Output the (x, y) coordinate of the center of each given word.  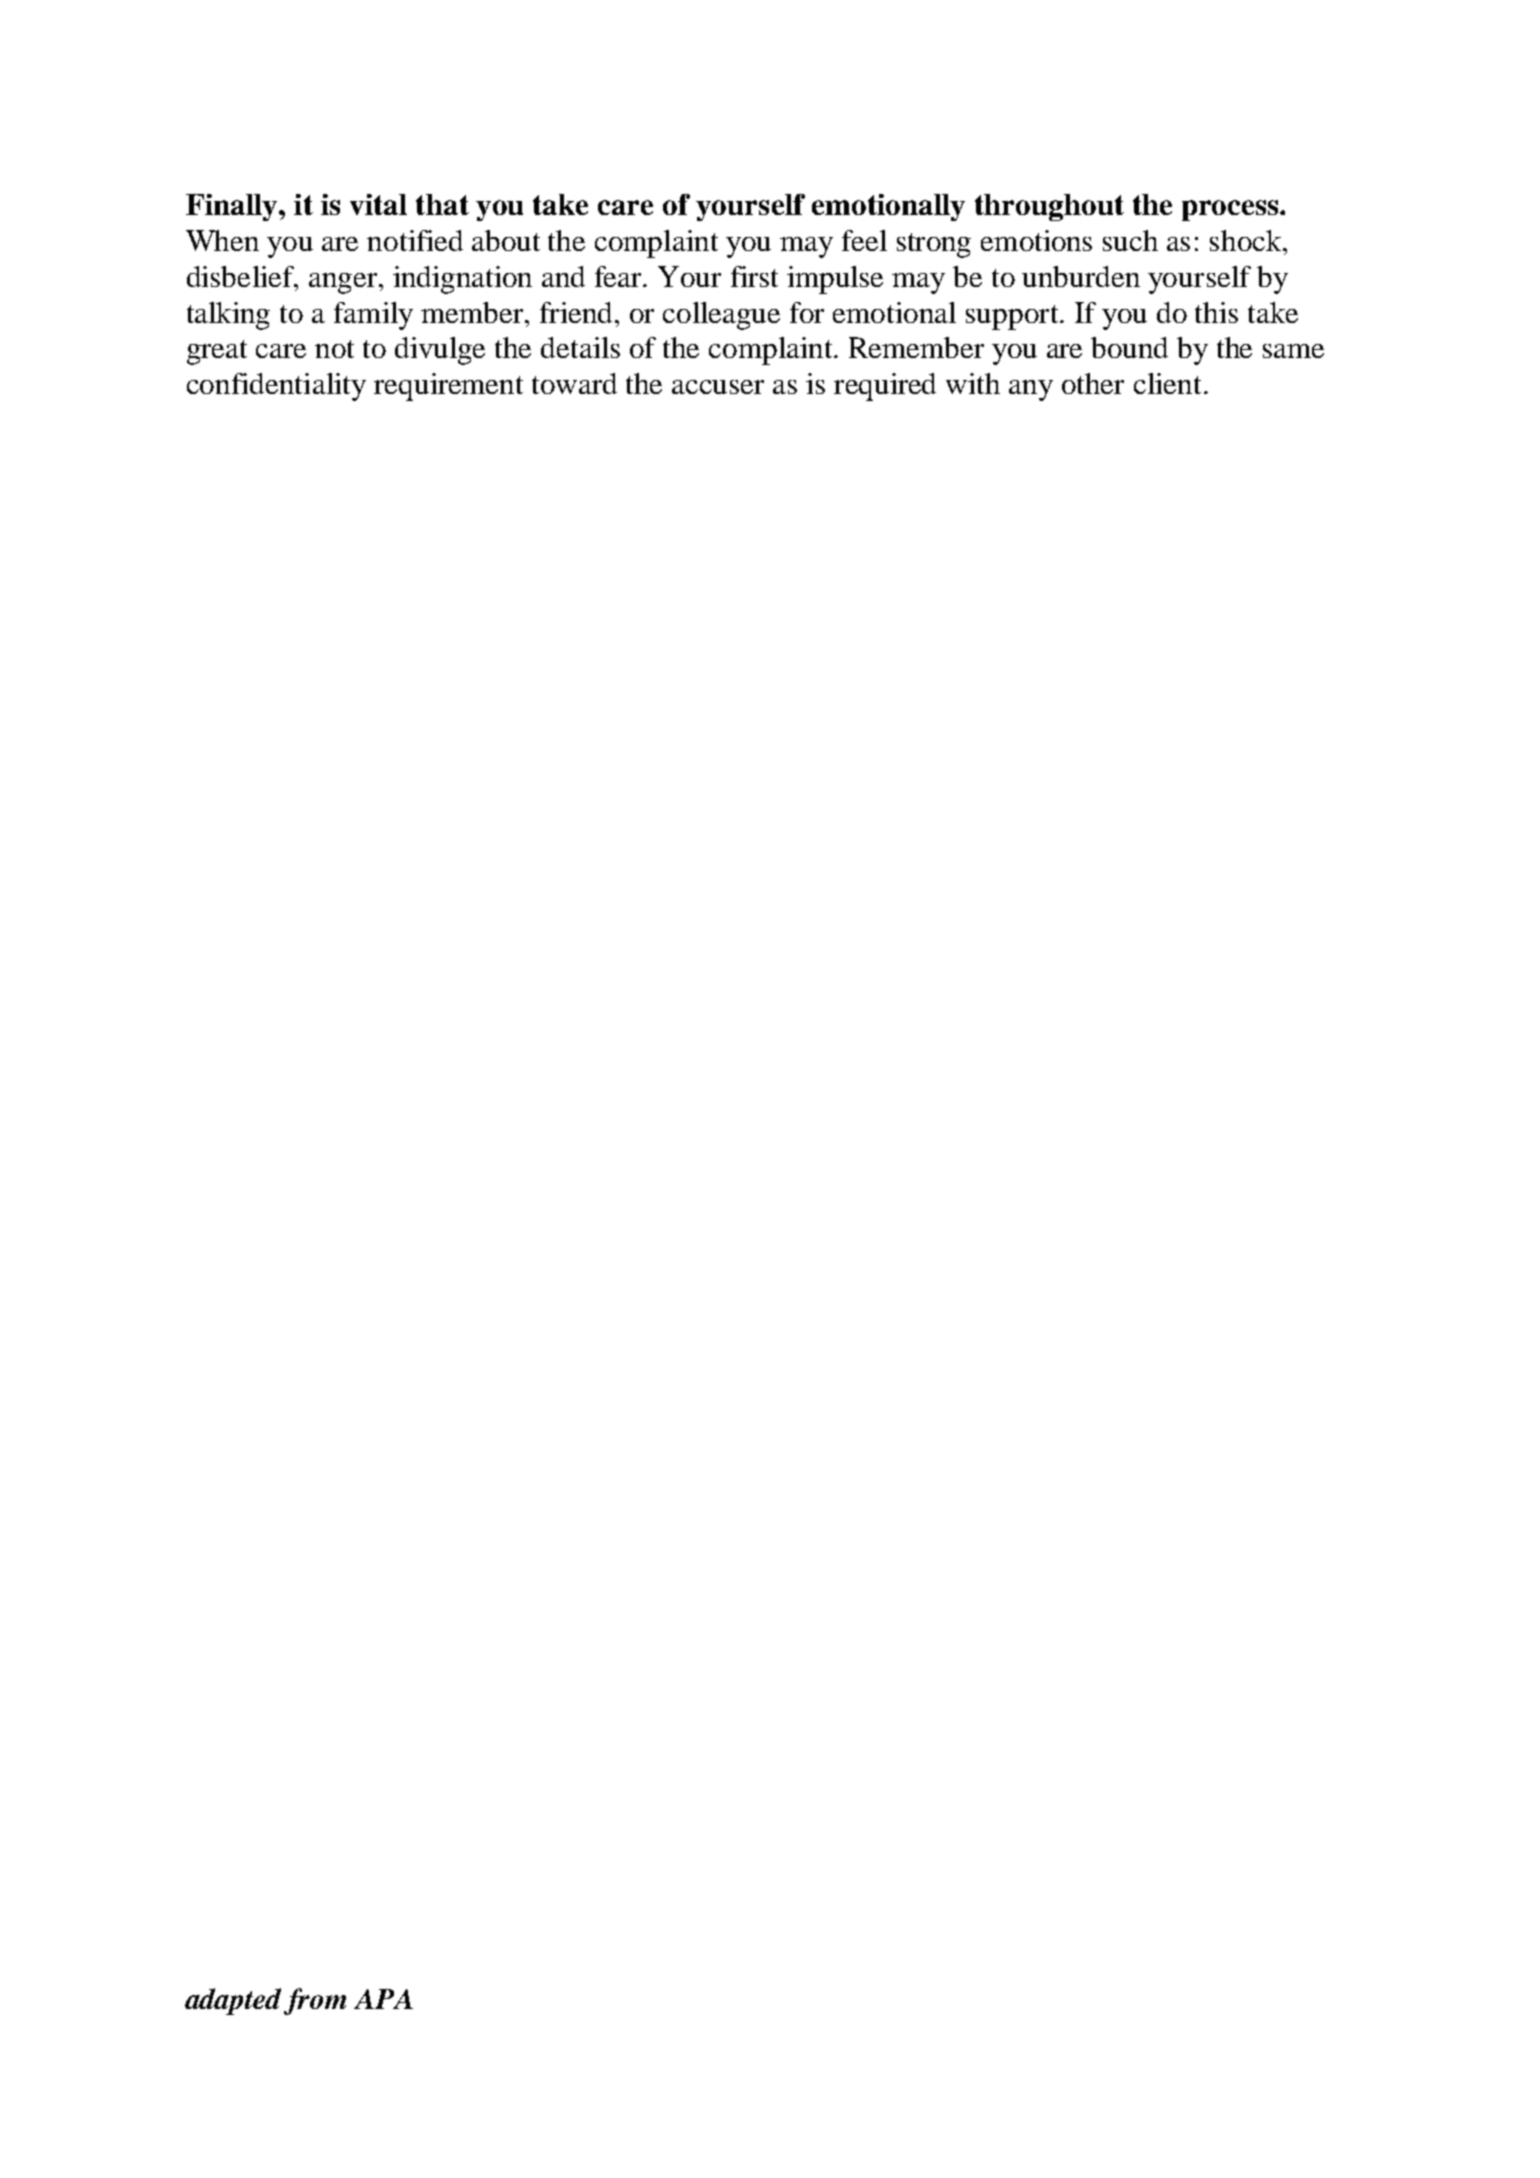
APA (383, 1999)
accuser (718, 387)
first (754, 276)
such (1130, 240)
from (315, 2001)
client (1167, 383)
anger (343, 283)
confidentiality (276, 387)
